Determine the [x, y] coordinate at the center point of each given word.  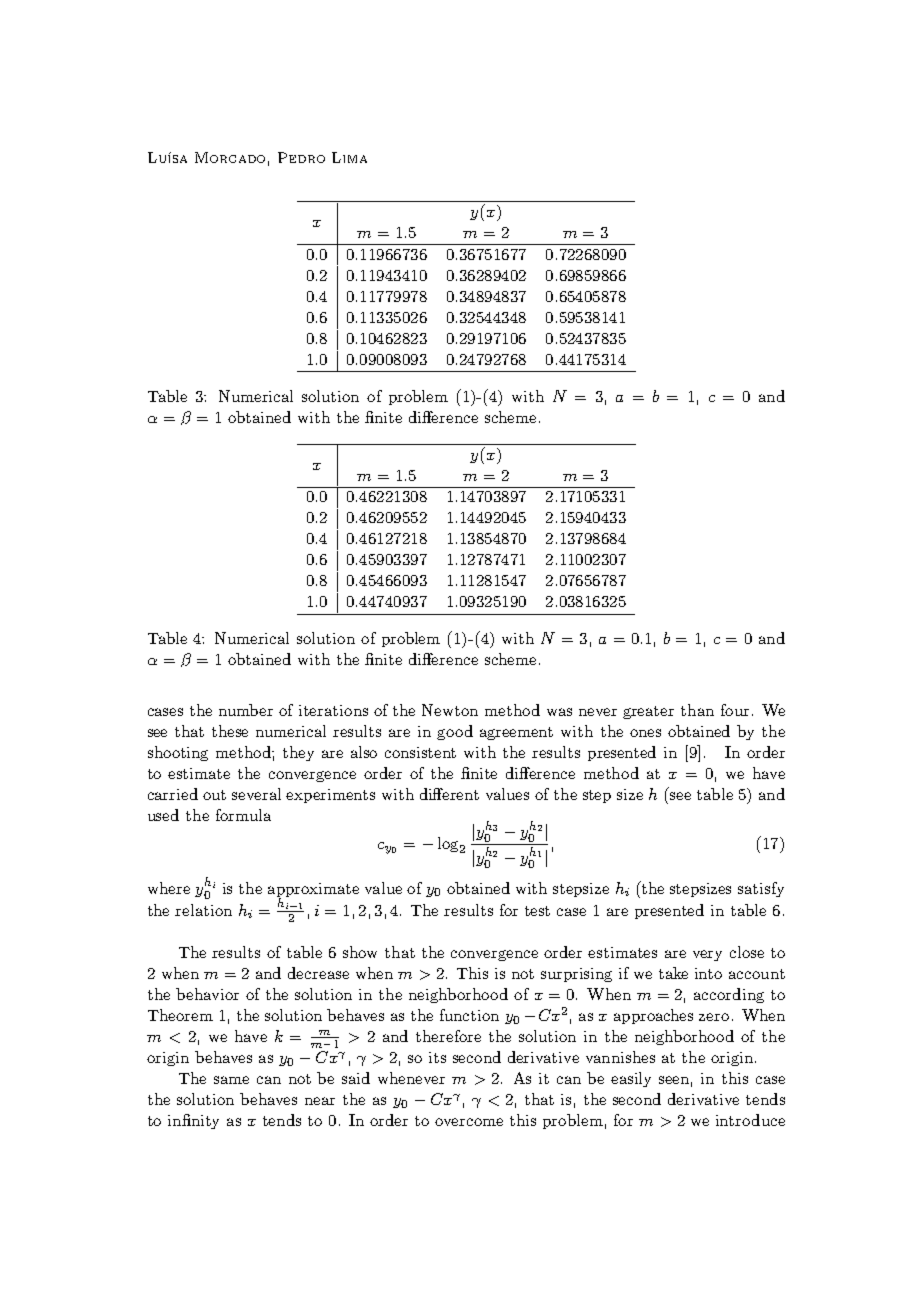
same [231, 1080]
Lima [349, 157]
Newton [450, 710]
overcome [469, 1122]
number [246, 710]
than [697, 710]
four [735, 710]
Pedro [301, 157]
